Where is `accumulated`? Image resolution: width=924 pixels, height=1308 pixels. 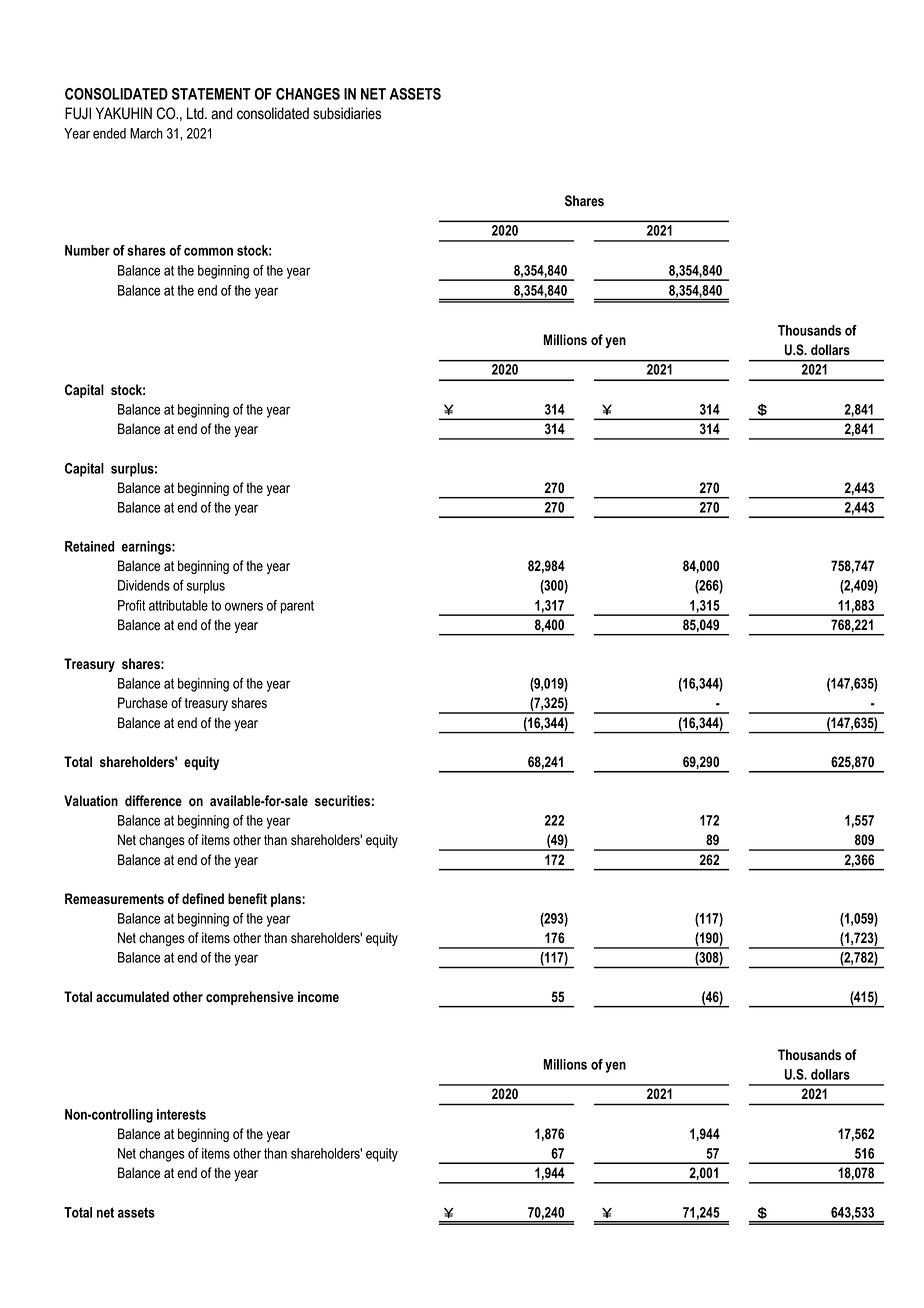
accumulated is located at coordinates (132, 996).
